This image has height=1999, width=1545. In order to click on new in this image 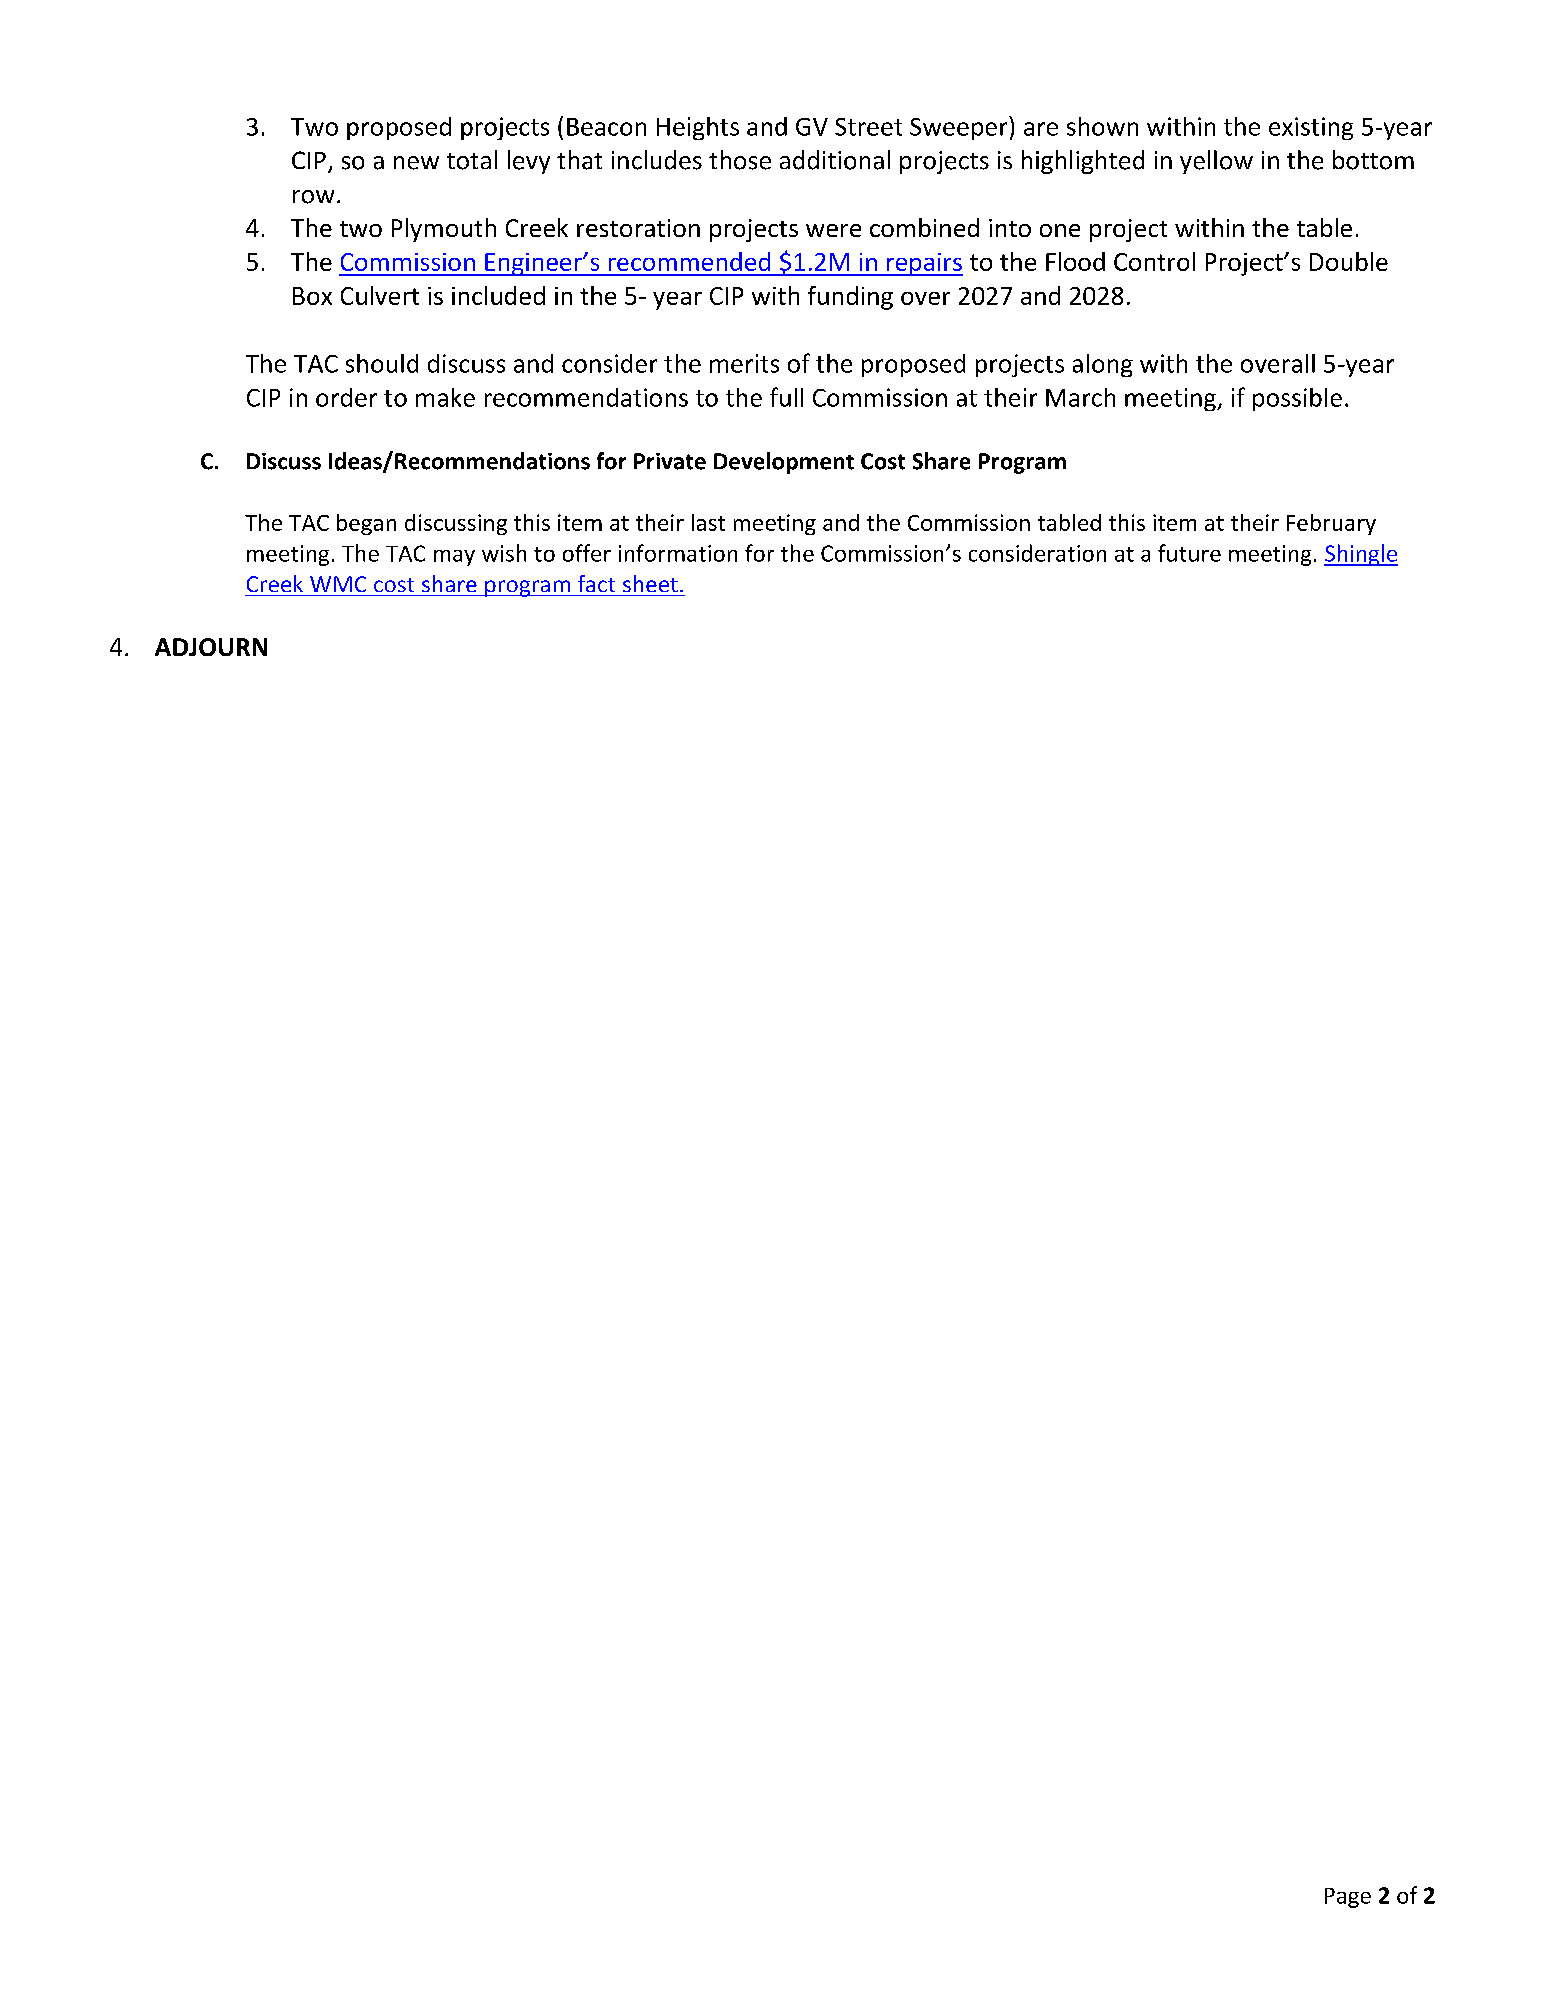, I will do `click(416, 163)`.
